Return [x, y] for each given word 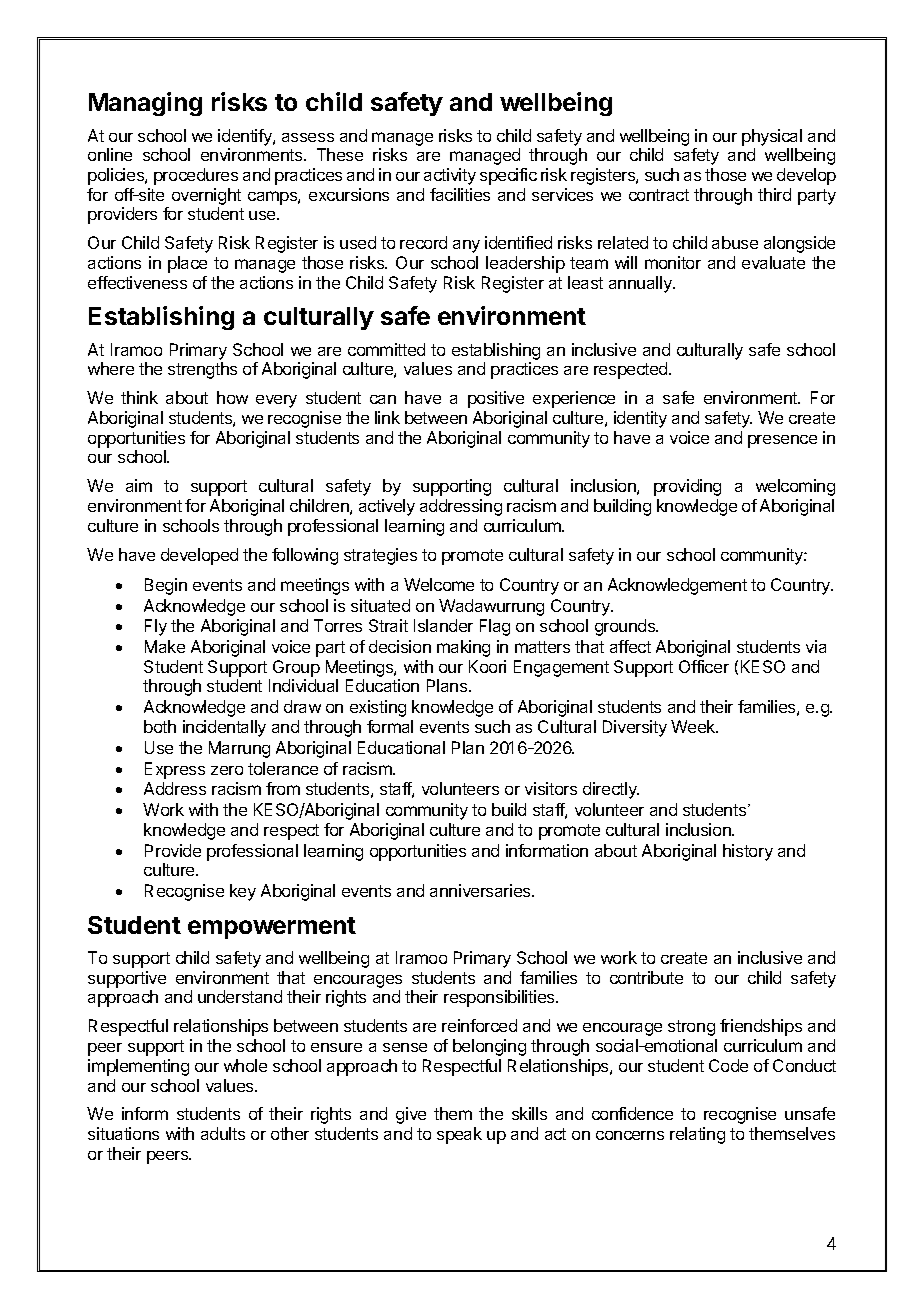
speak [459, 1135]
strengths [202, 370]
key [243, 892]
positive [496, 399]
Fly [156, 627]
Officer [704, 666]
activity [450, 176]
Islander [443, 625]
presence [782, 441]
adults [223, 1133]
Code [728, 1065]
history [748, 852]
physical [772, 137]
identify [246, 137]
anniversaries [481, 890]
